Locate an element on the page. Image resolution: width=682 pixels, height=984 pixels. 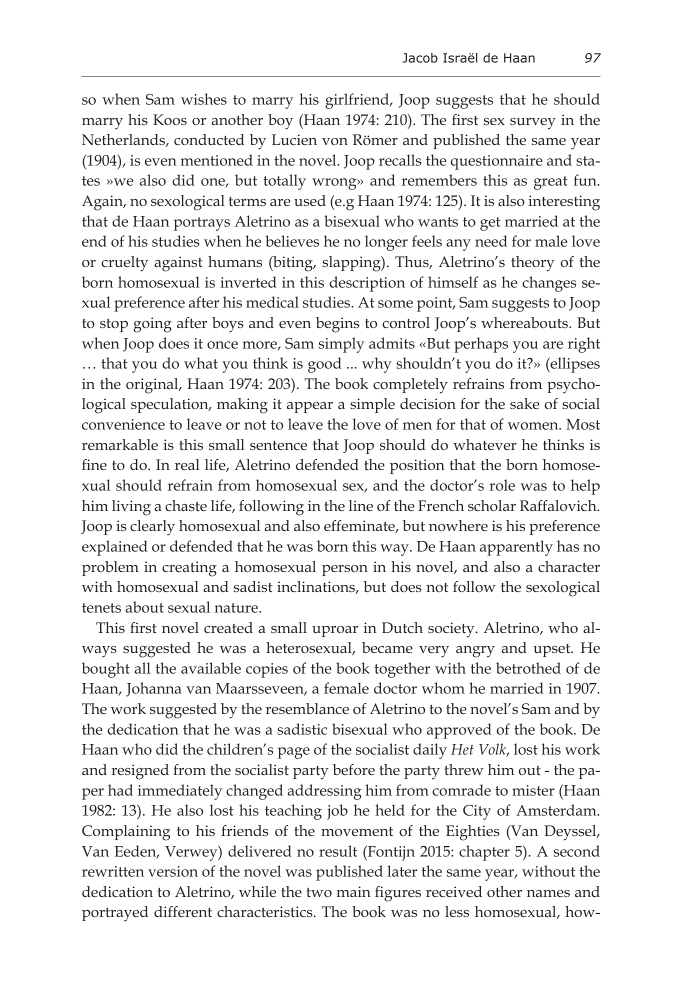
cruelty is located at coordinates (124, 264).
